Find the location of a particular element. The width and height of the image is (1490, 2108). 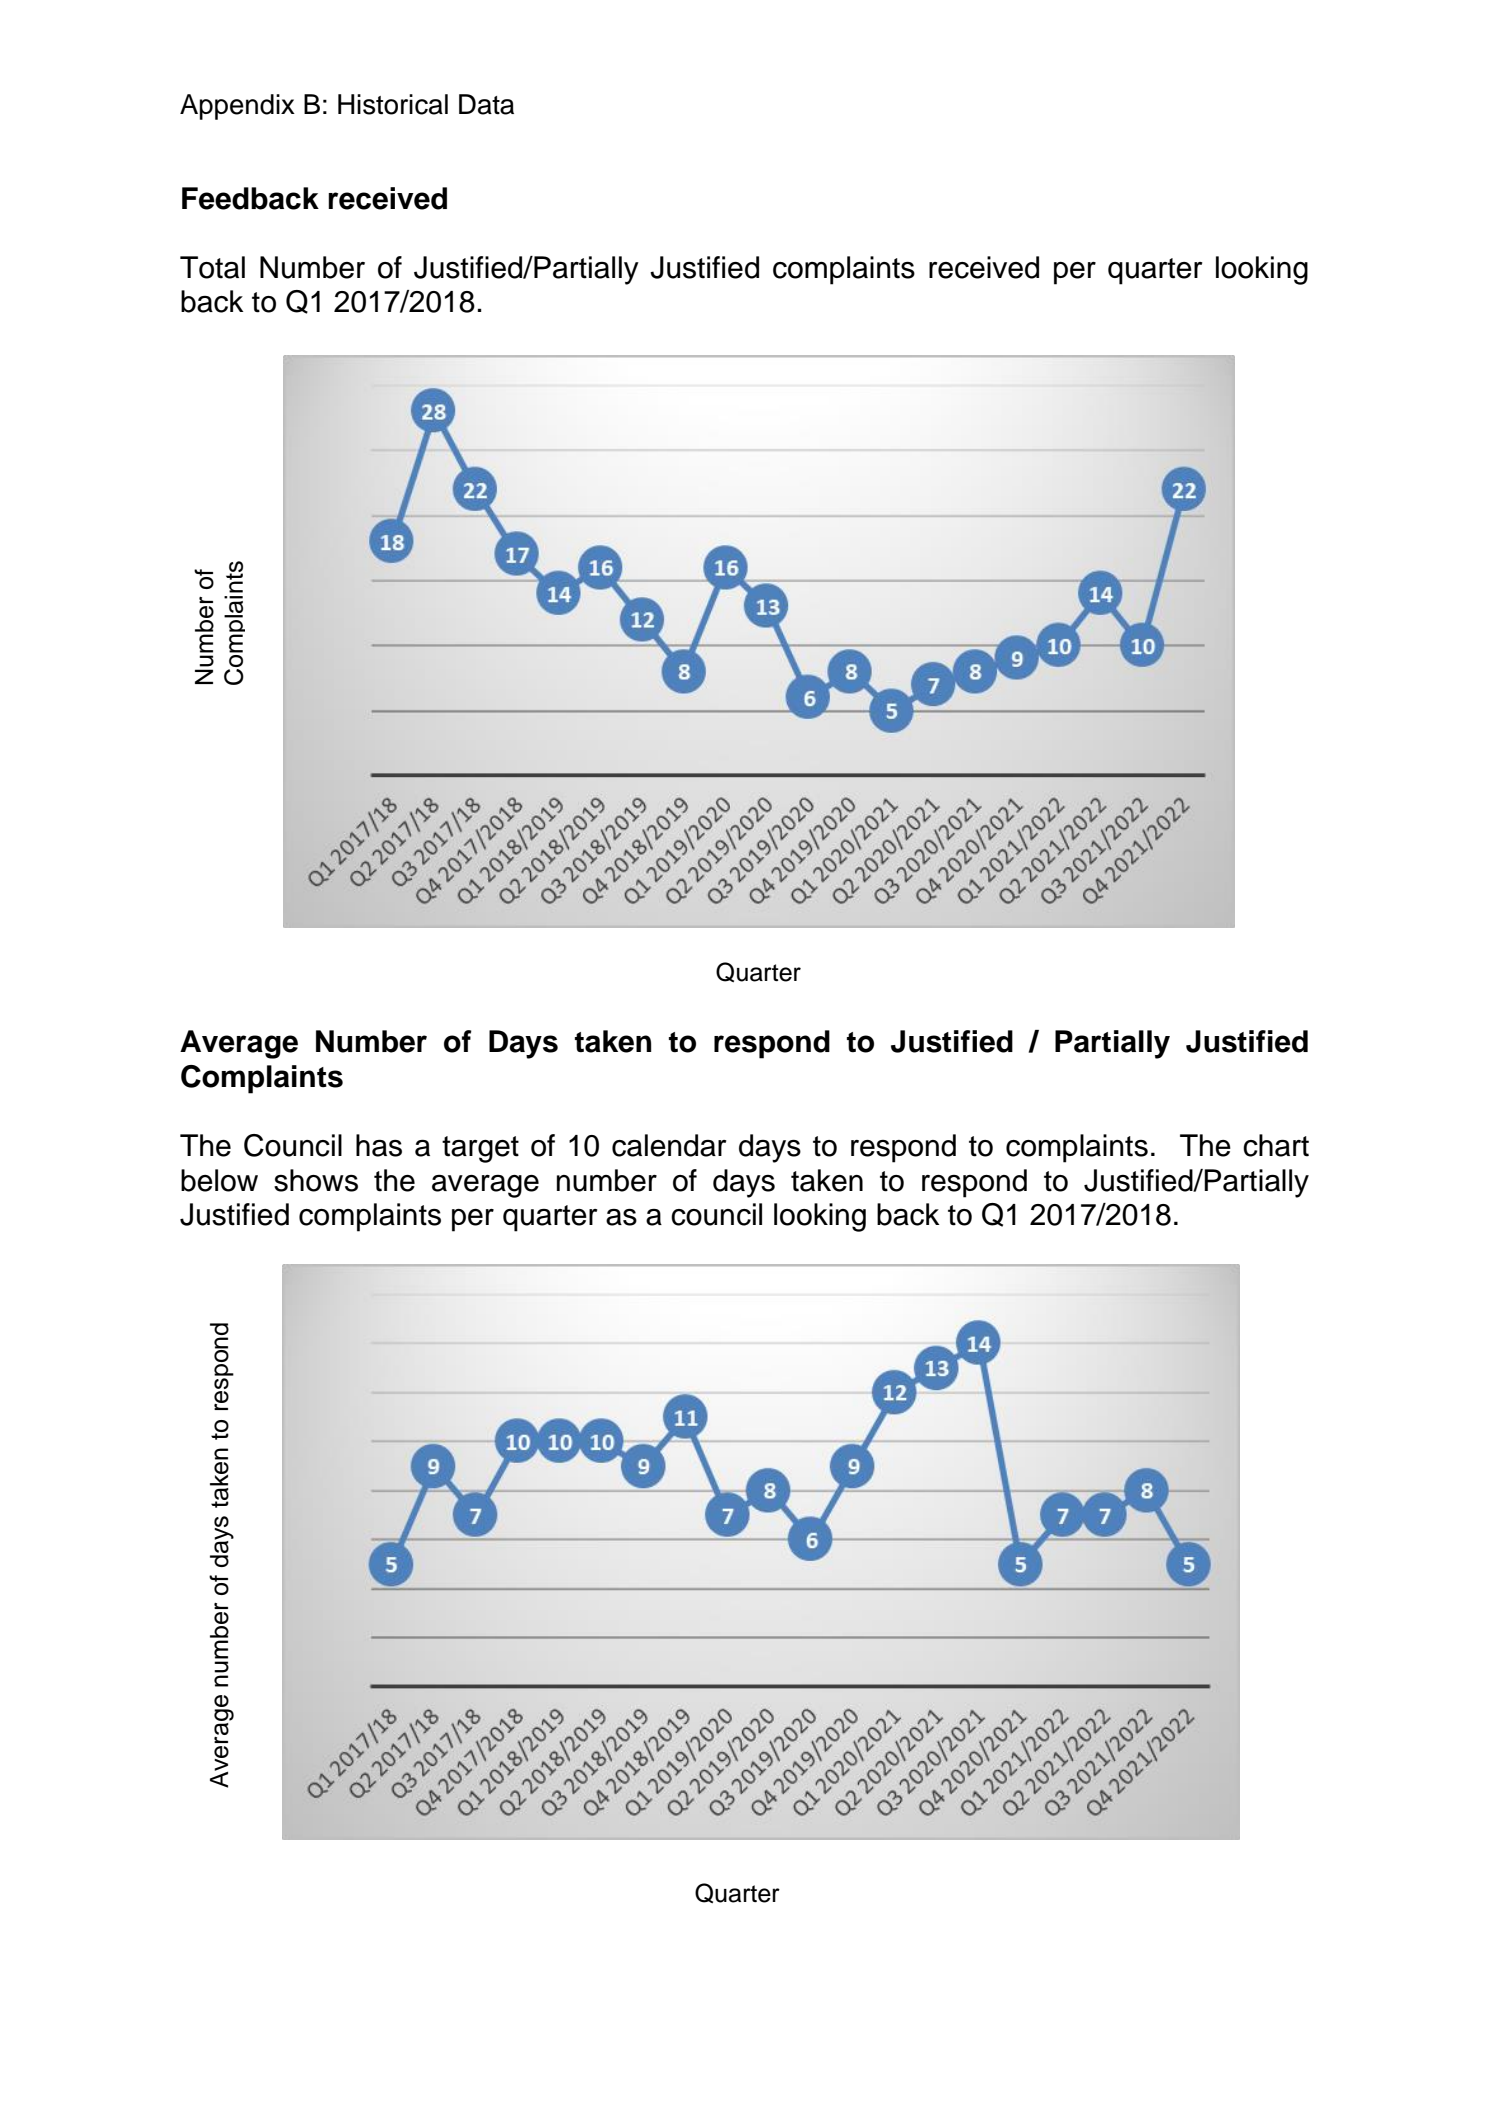

Data is located at coordinates (486, 104).
